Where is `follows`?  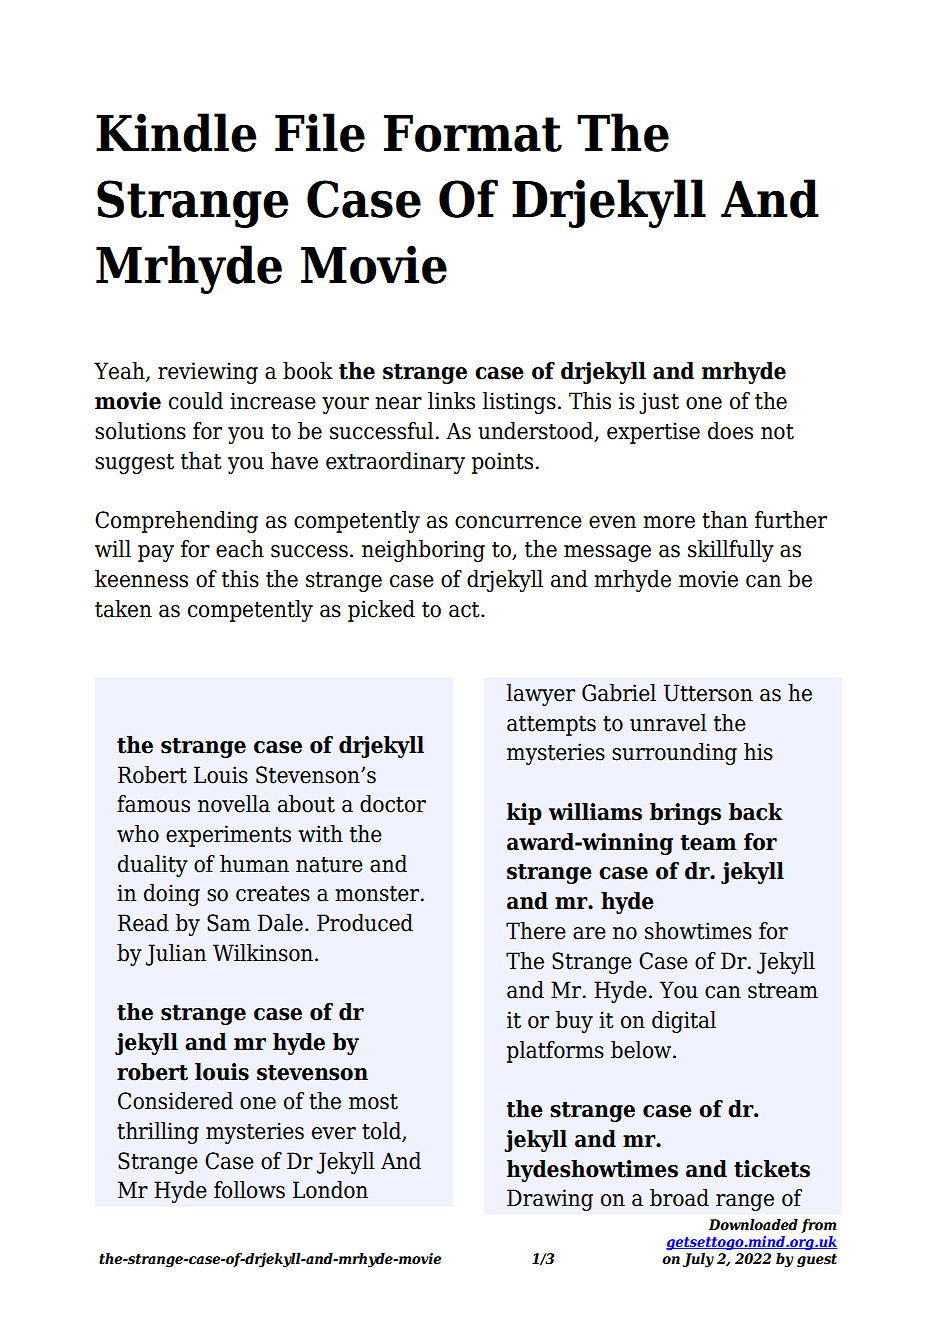 follows is located at coordinates (249, 1190).
